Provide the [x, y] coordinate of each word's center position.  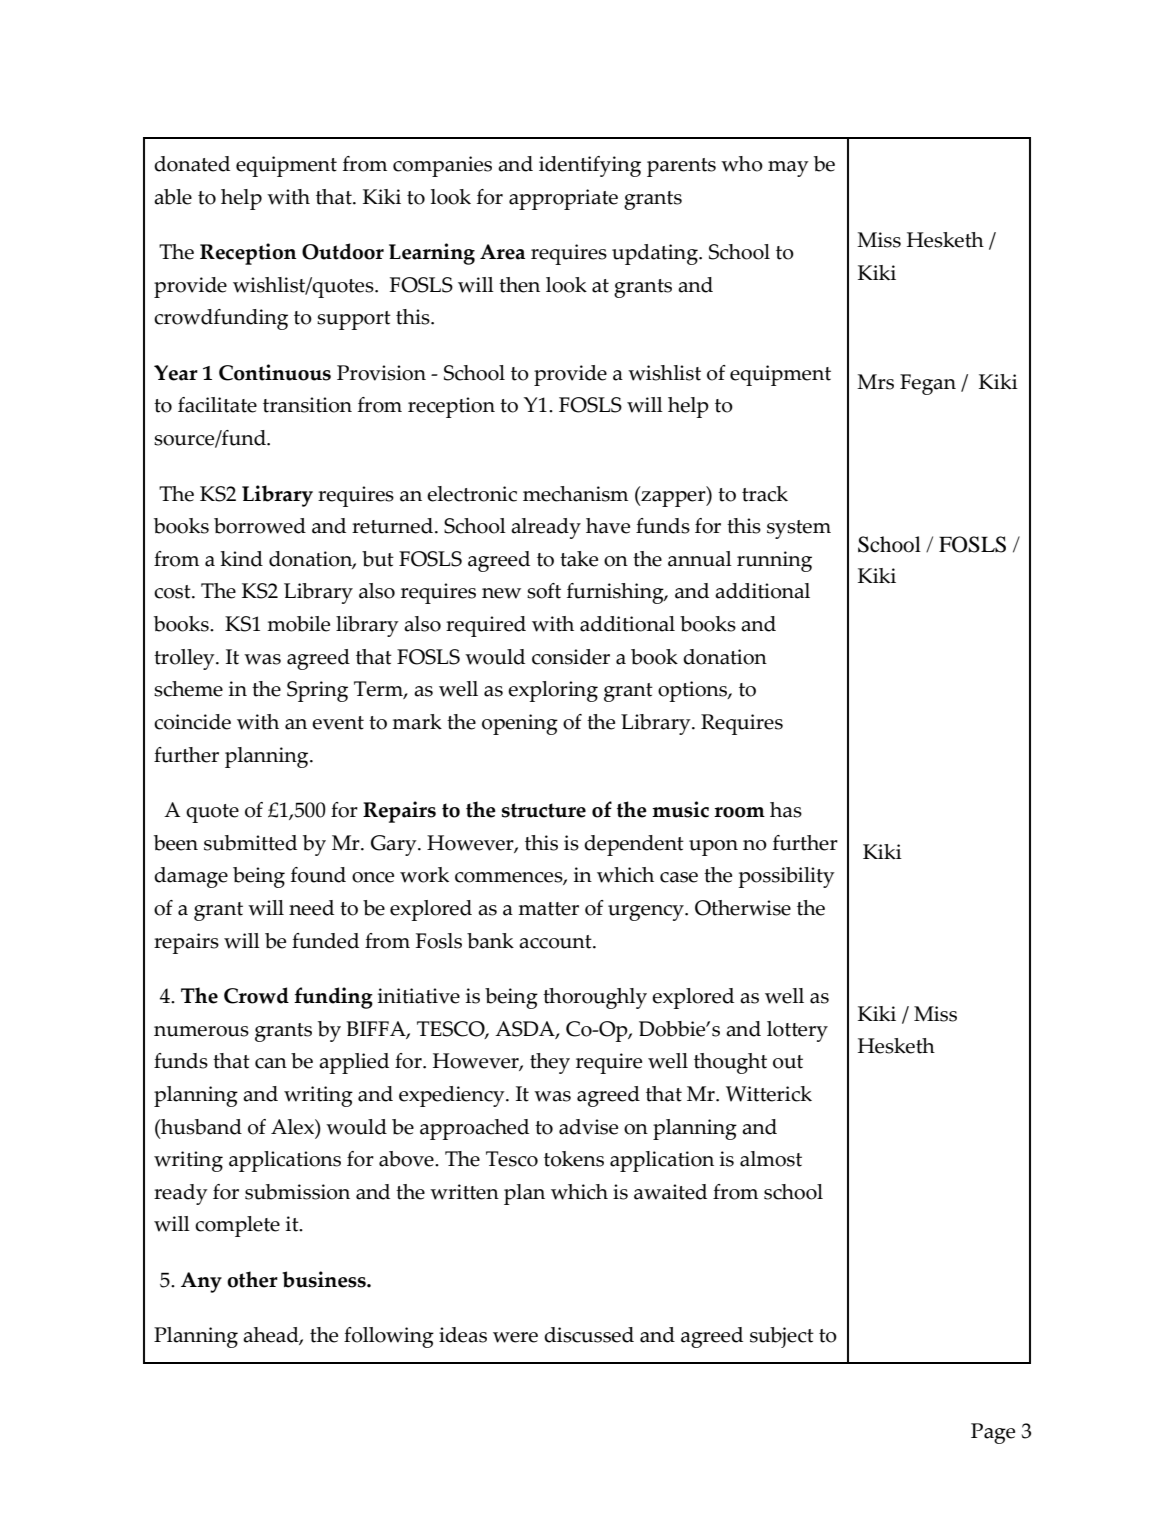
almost [771, 1159]
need [311, 908]
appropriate [563, 199]
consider [571, 657]
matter [548, 909]
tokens [574, 1159]
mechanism [575, 494]
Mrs [875, 382]
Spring [317, 691]
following [389, 1337]
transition [307, 405]
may [788, 169]
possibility [787, 877]
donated [192, 164]
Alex [293, 1127]
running [774, 561]
